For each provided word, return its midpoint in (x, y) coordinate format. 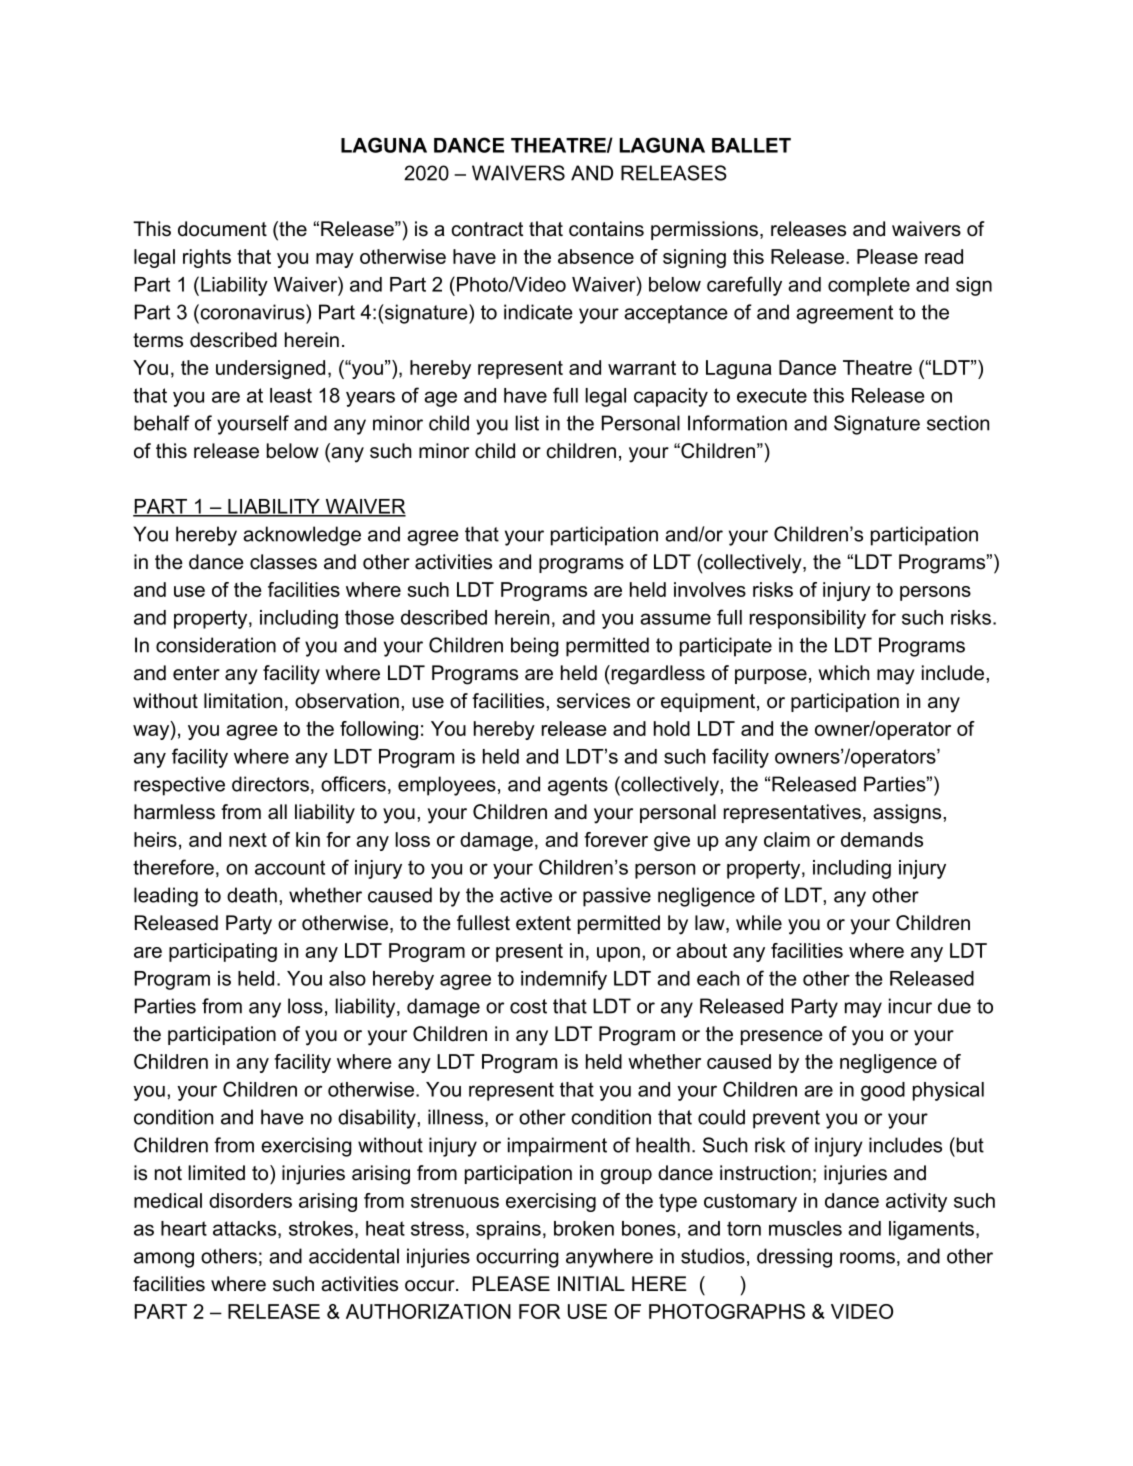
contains (606, 229)
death (252, 895)
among (164, 1260)
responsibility (808, 619)
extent (543, 923)
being (535, 647)
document (222, 229)
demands (882, 839)
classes (283, 562)
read (944, 256)
